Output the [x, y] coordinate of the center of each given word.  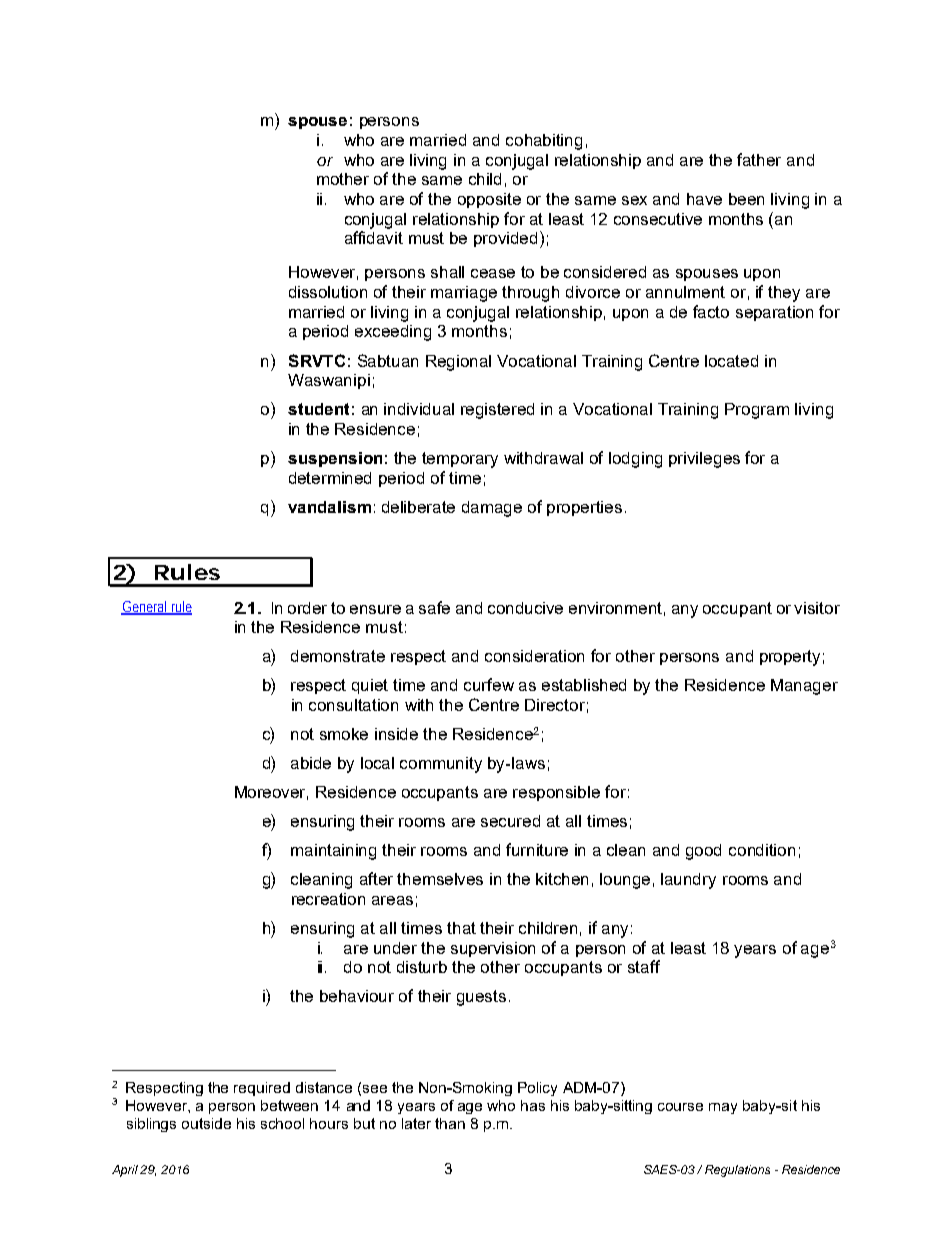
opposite [489, 200]
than [450, 1123]
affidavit [374, 237]
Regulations [737, 1171]
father [759, 159]
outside [206, 1123]
